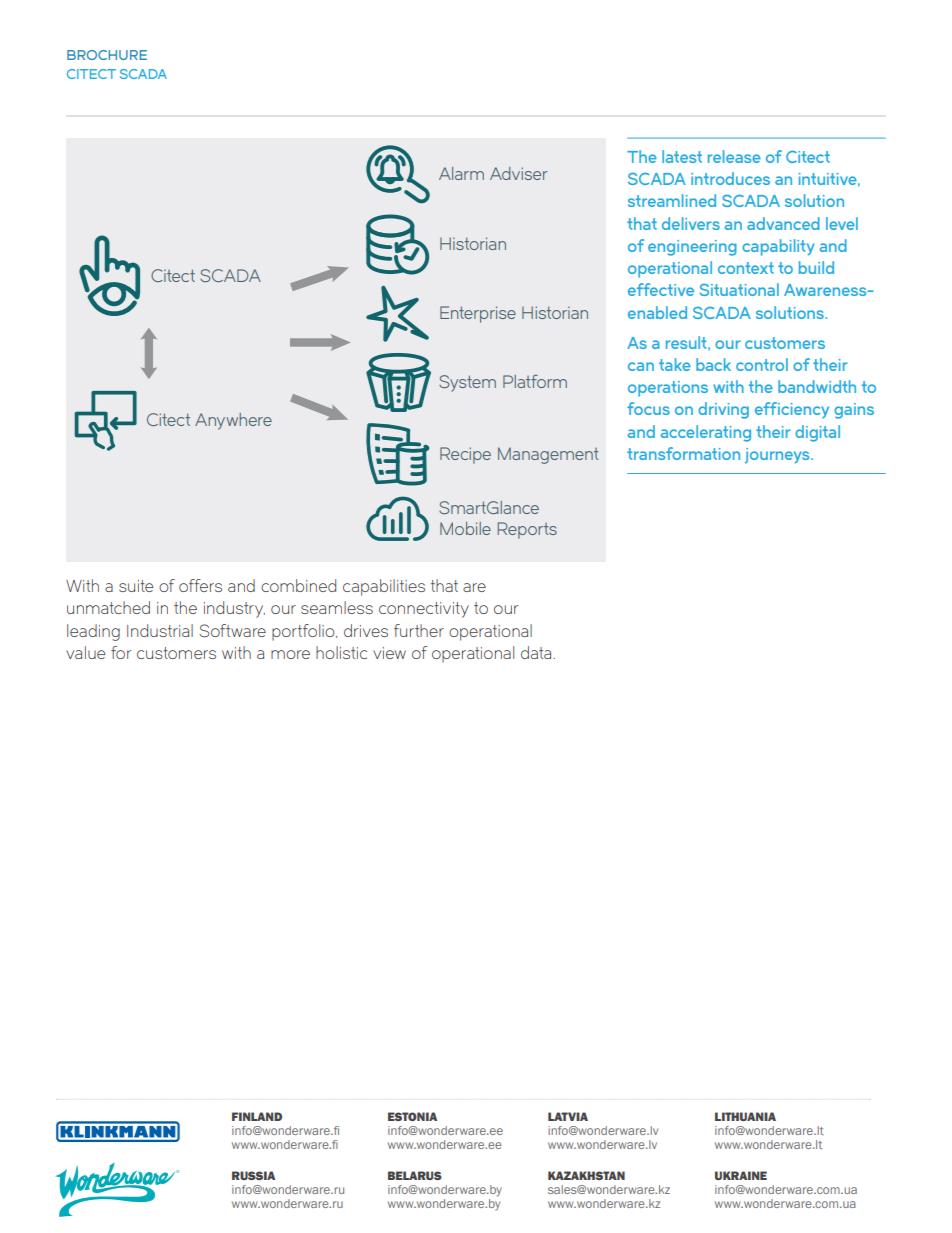 Image resolution: width=952 pixels, height=1233 pixels. Describe the element at coordinates (519, 173) in the screenshot. I see `Adviser` at that location.
